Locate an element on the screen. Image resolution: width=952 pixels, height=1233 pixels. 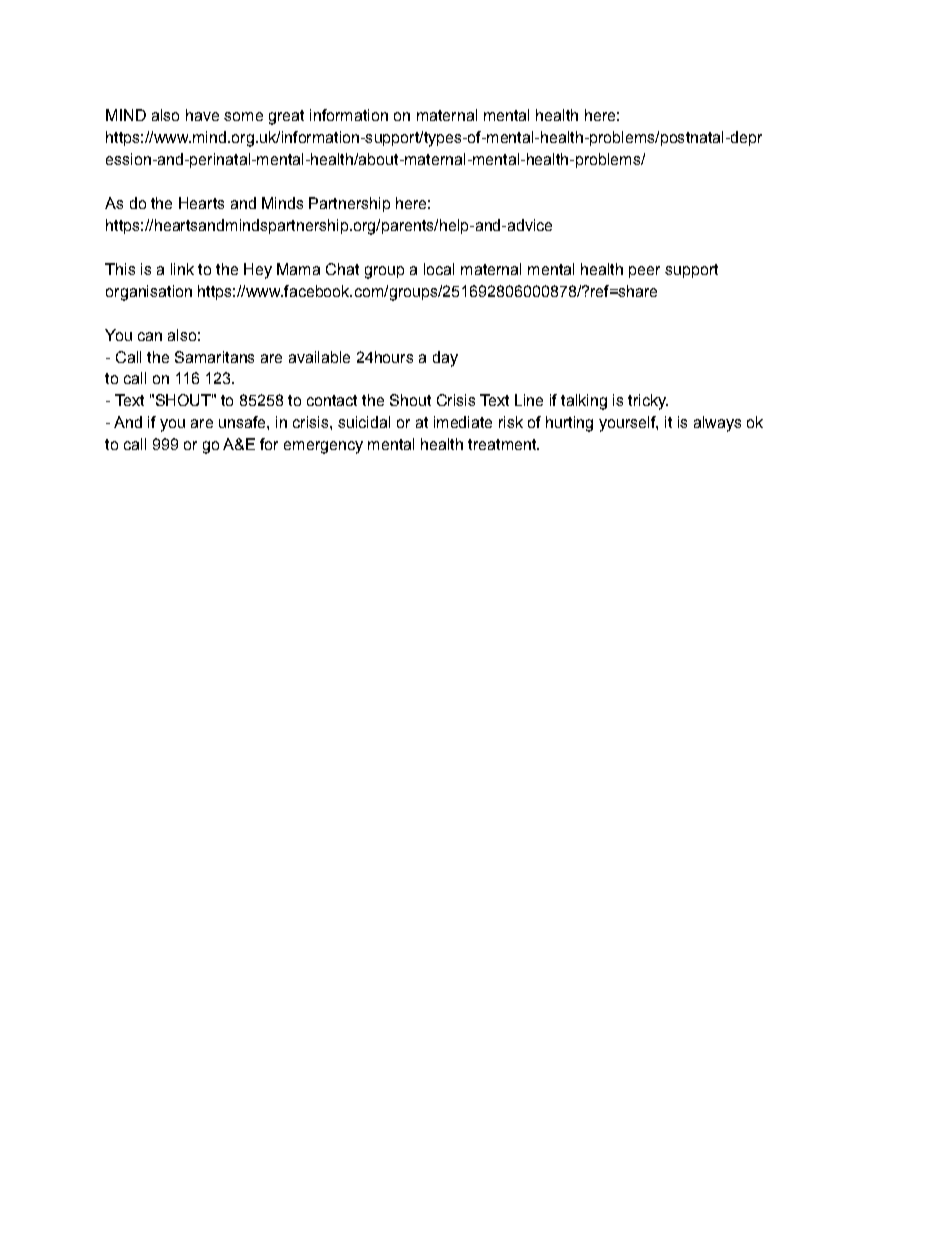
Samaritans is located at coordinates (214, 357).
